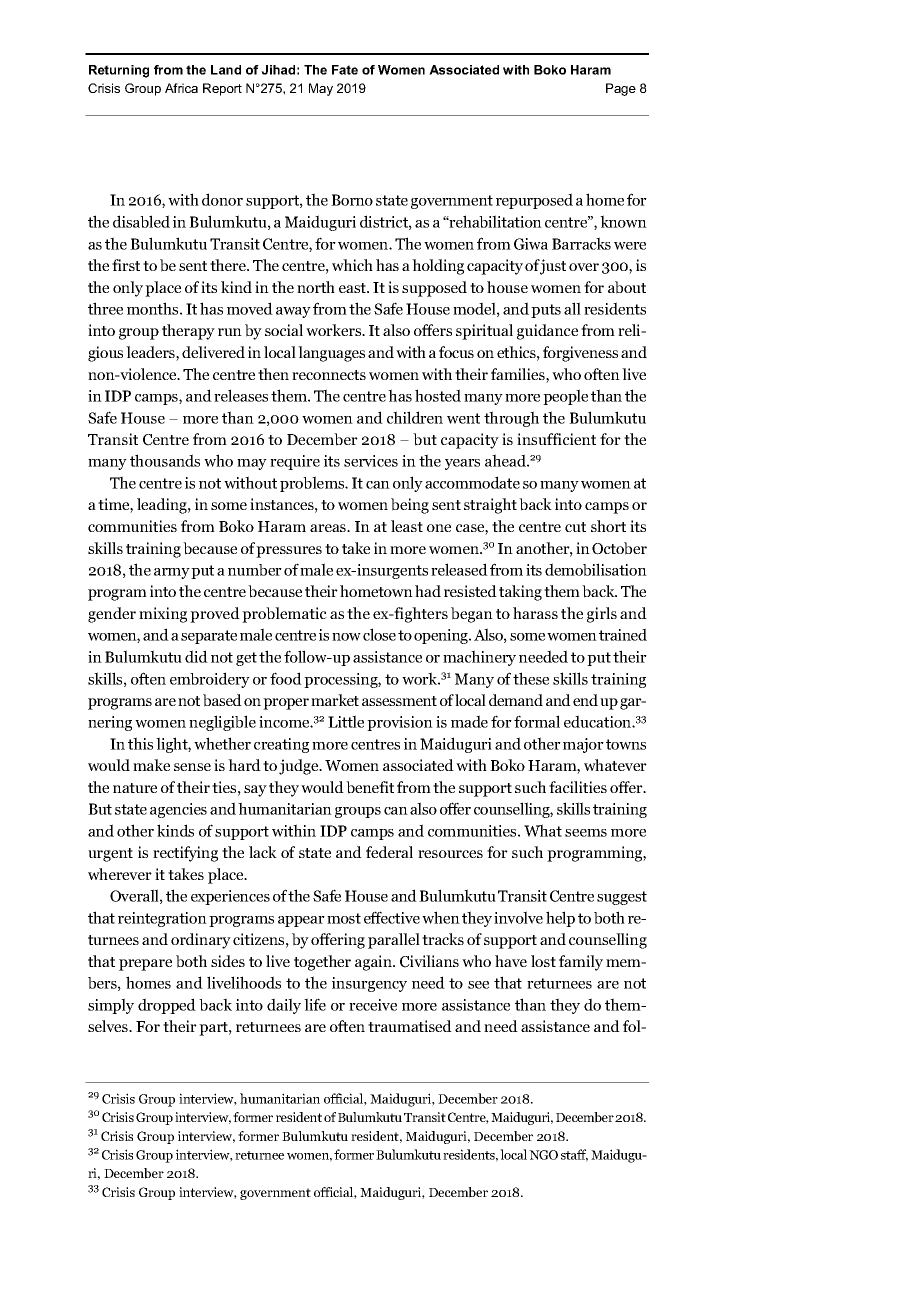  I want to click on dropped, so click(167, 1006).
